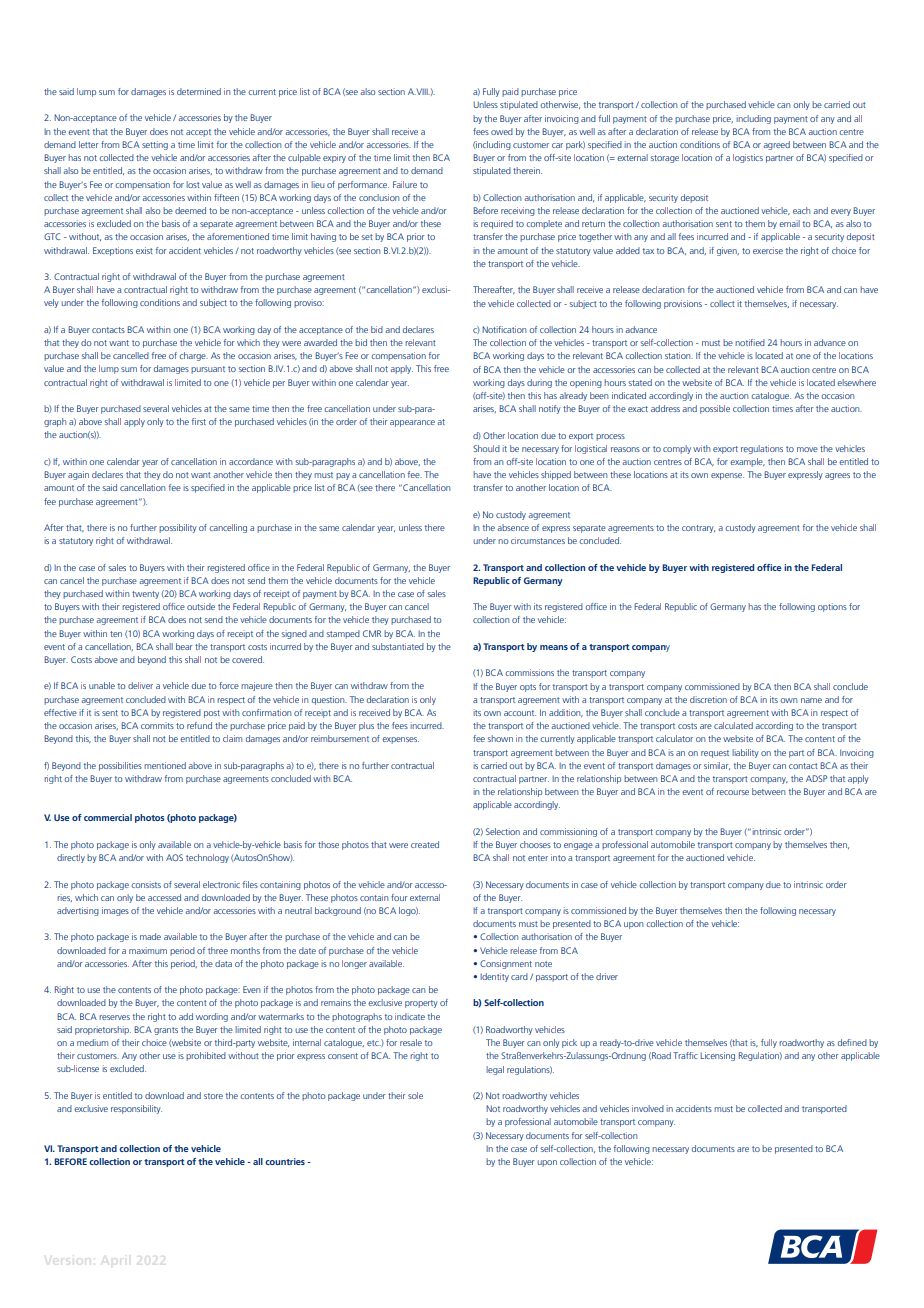 Image resolution: width=924 pixels, height=1308 pixels. I want to click on options, so click(832, 607).
